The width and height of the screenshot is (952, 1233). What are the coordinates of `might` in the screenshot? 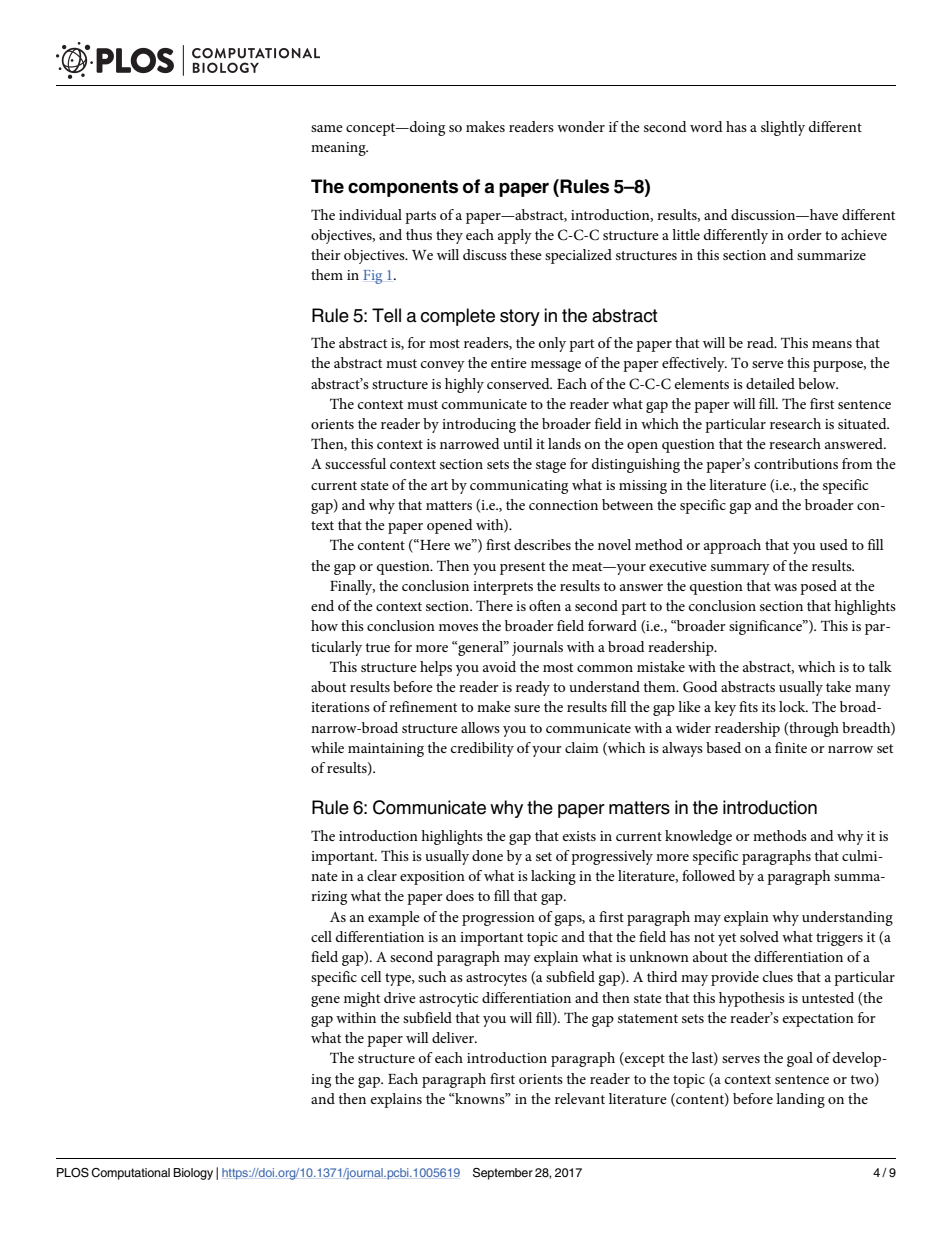 It's located at (362, 999).
